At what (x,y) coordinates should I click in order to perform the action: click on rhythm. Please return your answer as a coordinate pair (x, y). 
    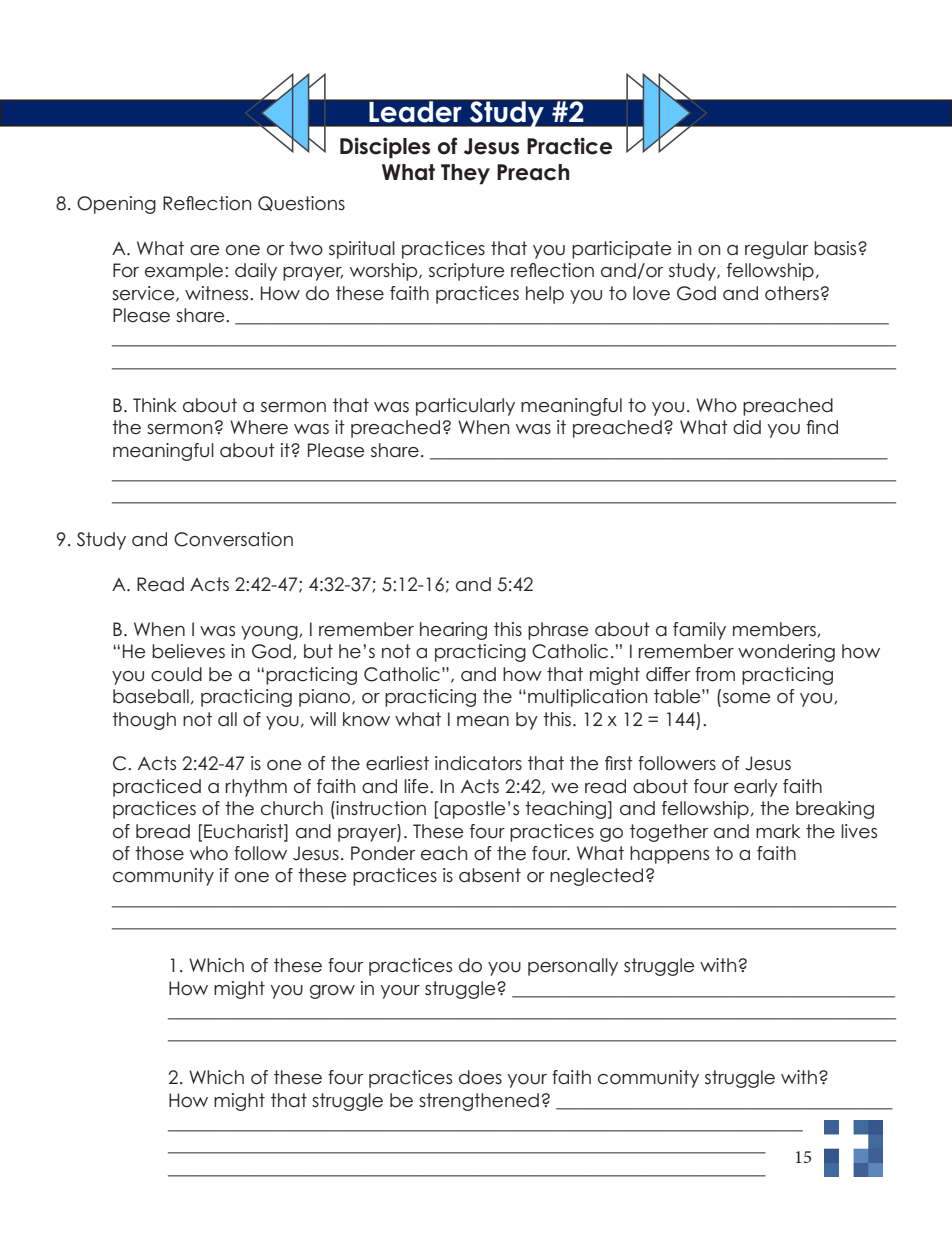
    Looking at the image, I should click on (256, 788).
